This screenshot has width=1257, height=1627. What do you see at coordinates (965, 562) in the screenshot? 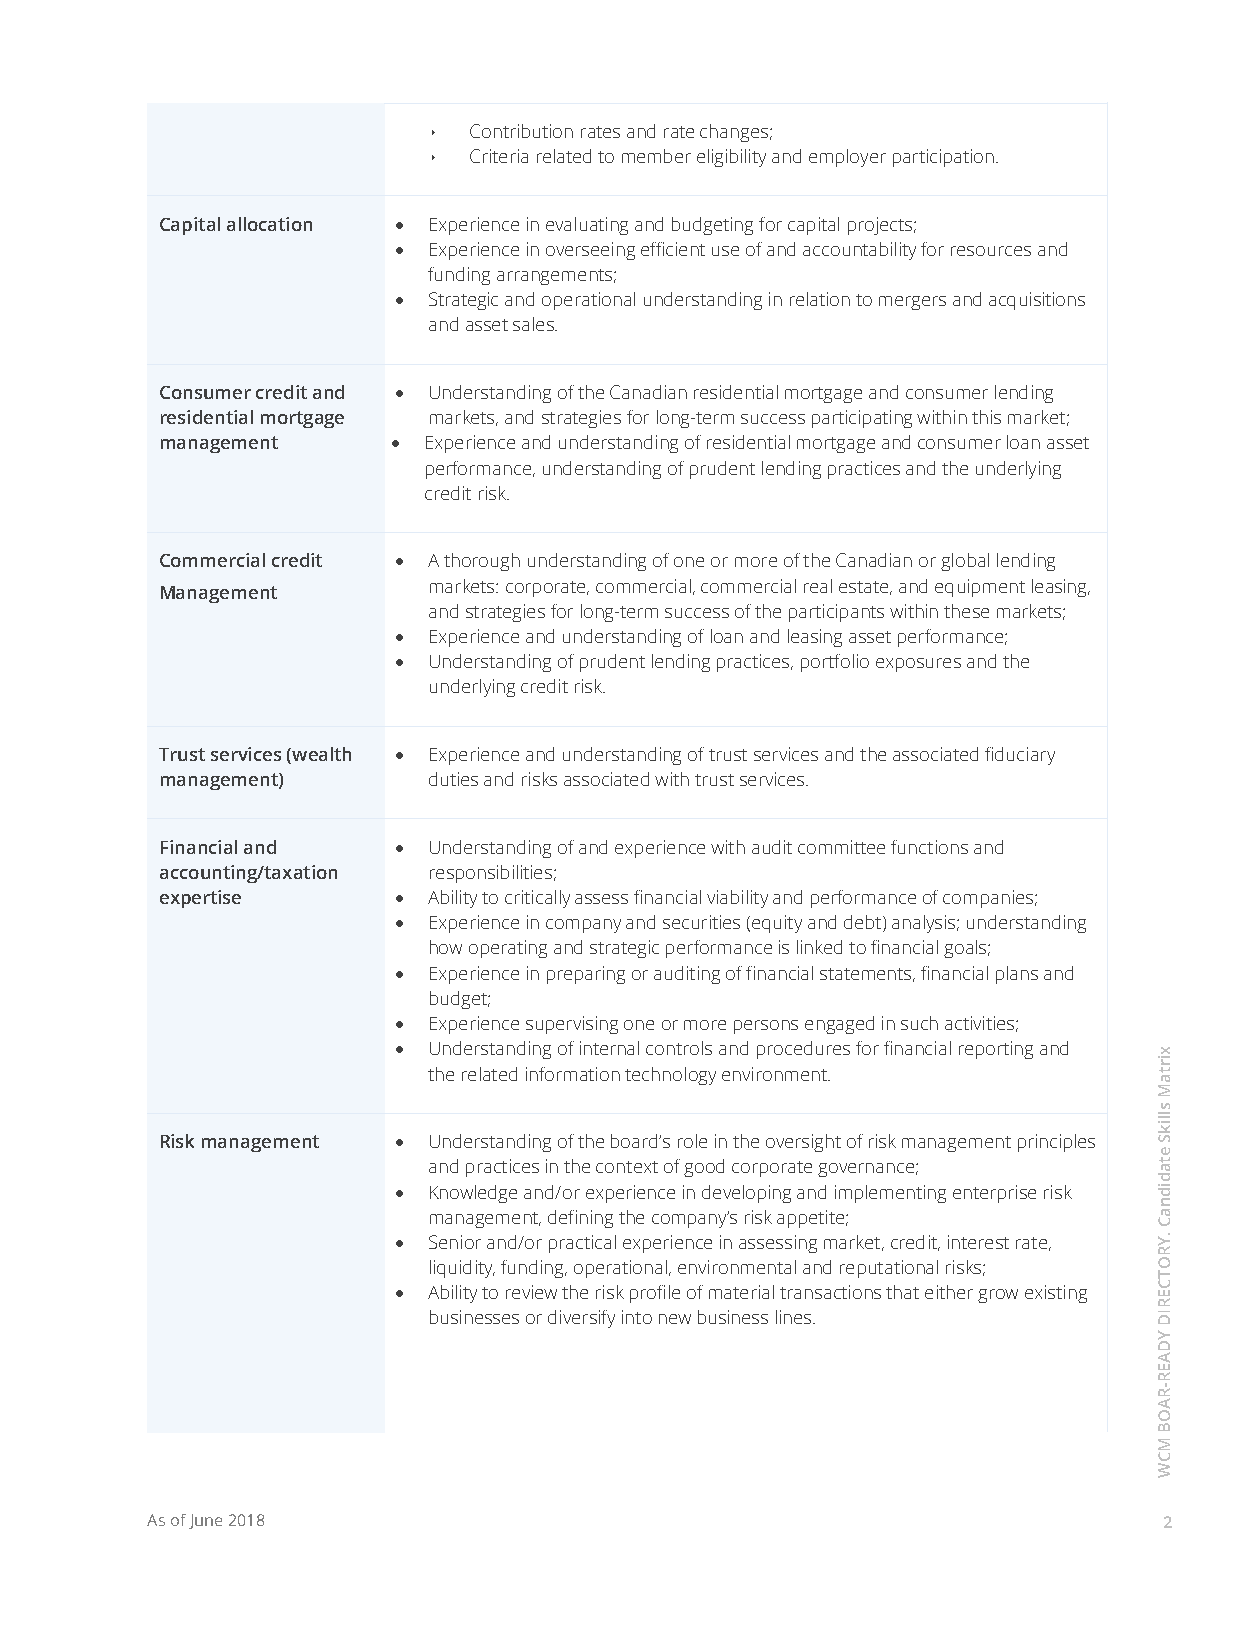
I see `global` at bounding box center [965, 562].
